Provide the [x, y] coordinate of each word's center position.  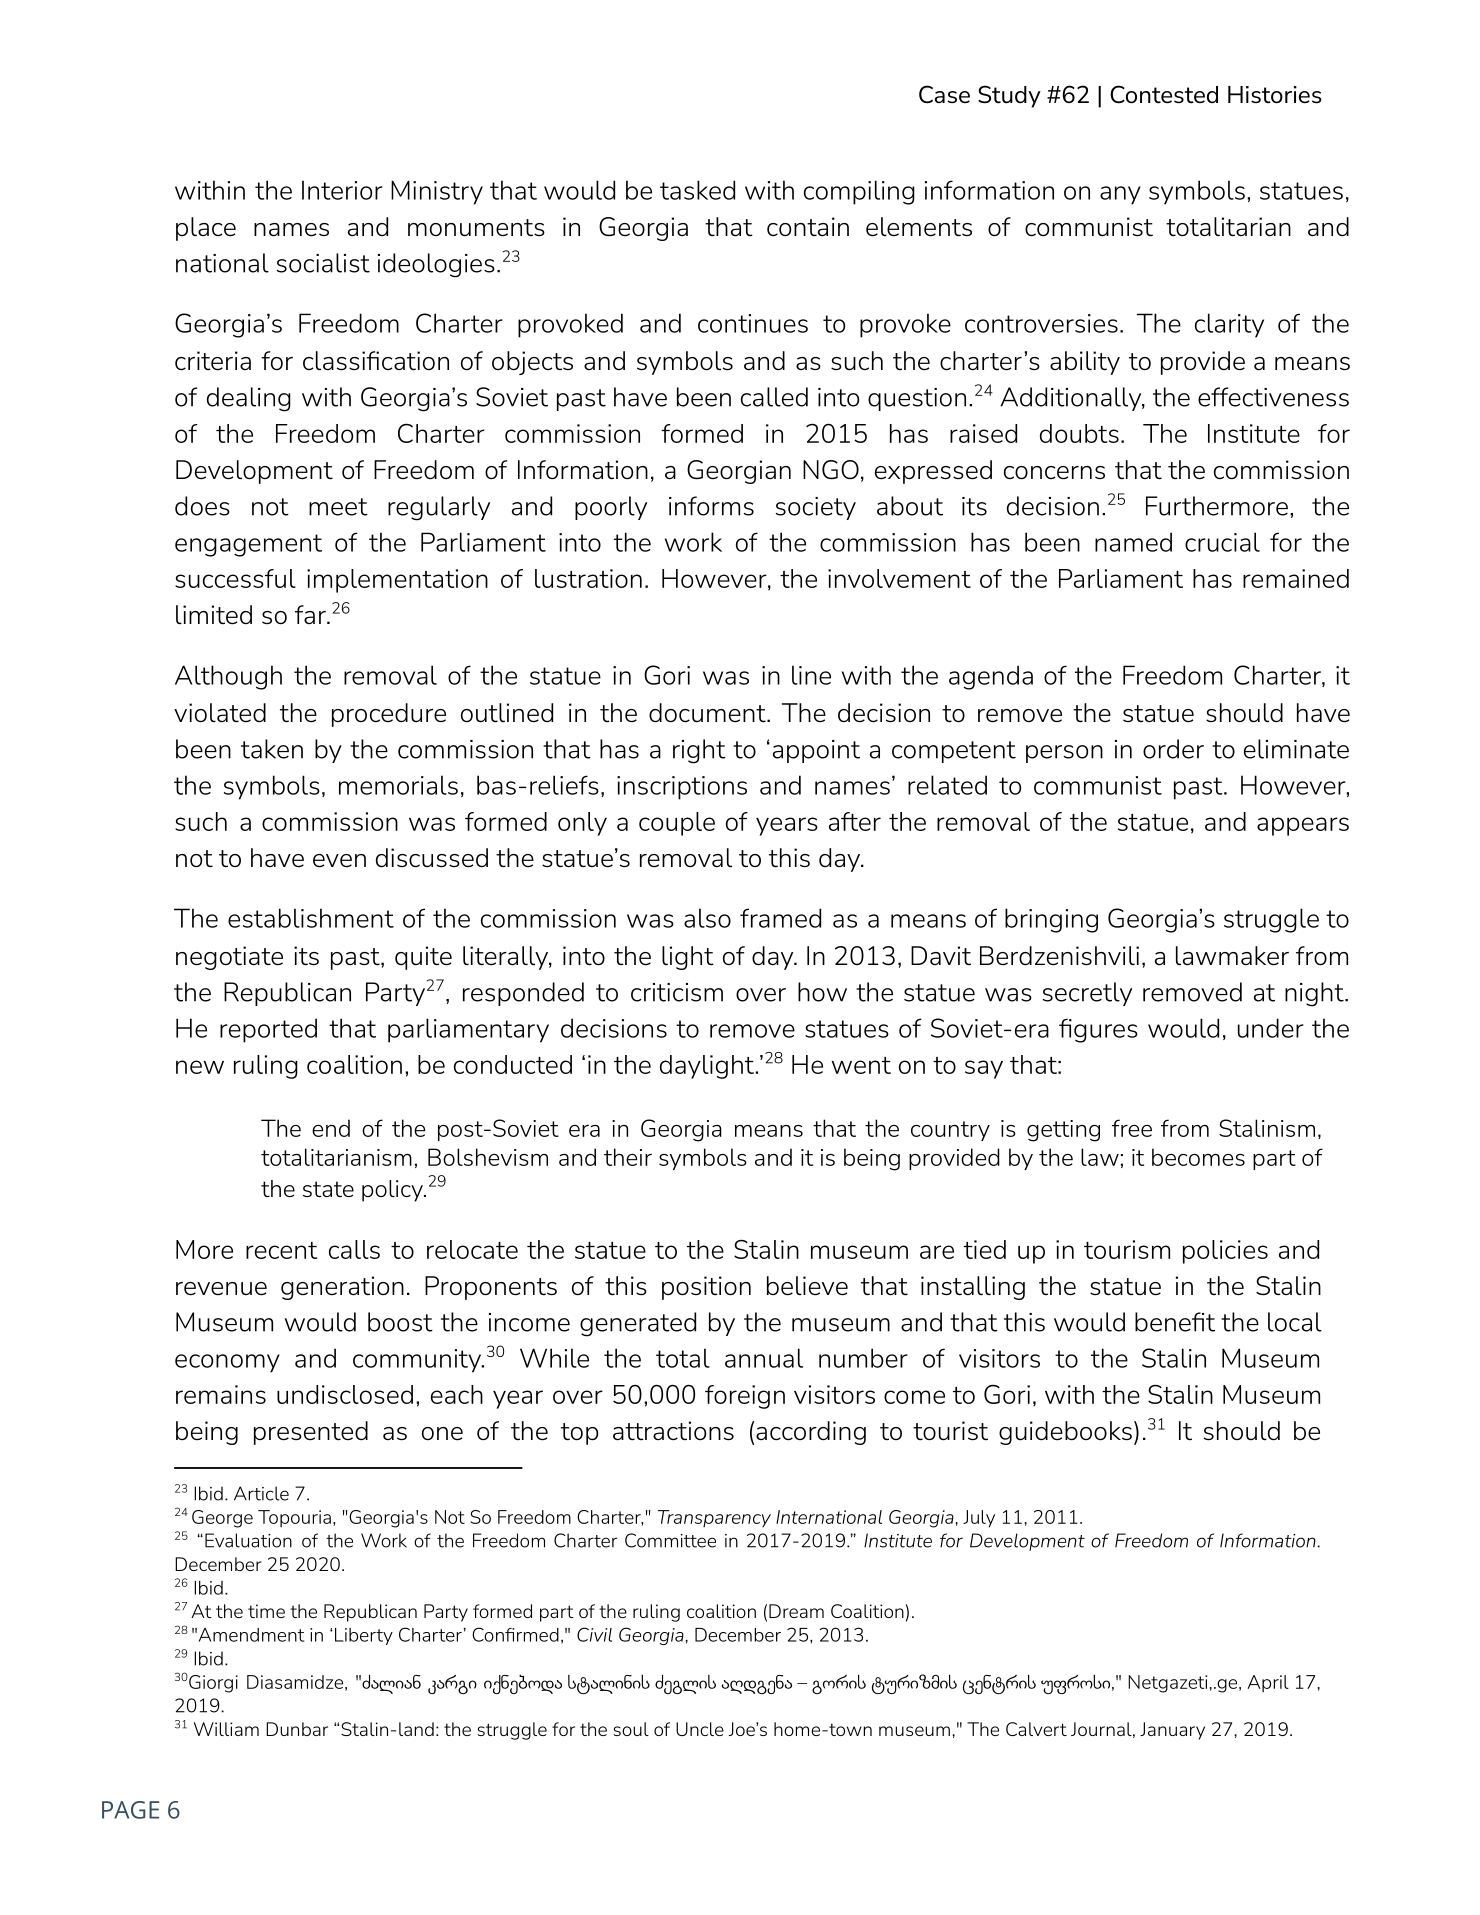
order [1173, 749]
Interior [342, 190]
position [706, 1288]
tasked [697, 190]
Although [228, 677]
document [708, 713]
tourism [1127, 1249]
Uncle [700, 1729]
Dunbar [297, 1729]
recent [281, 1250]
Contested [1164, 94]
